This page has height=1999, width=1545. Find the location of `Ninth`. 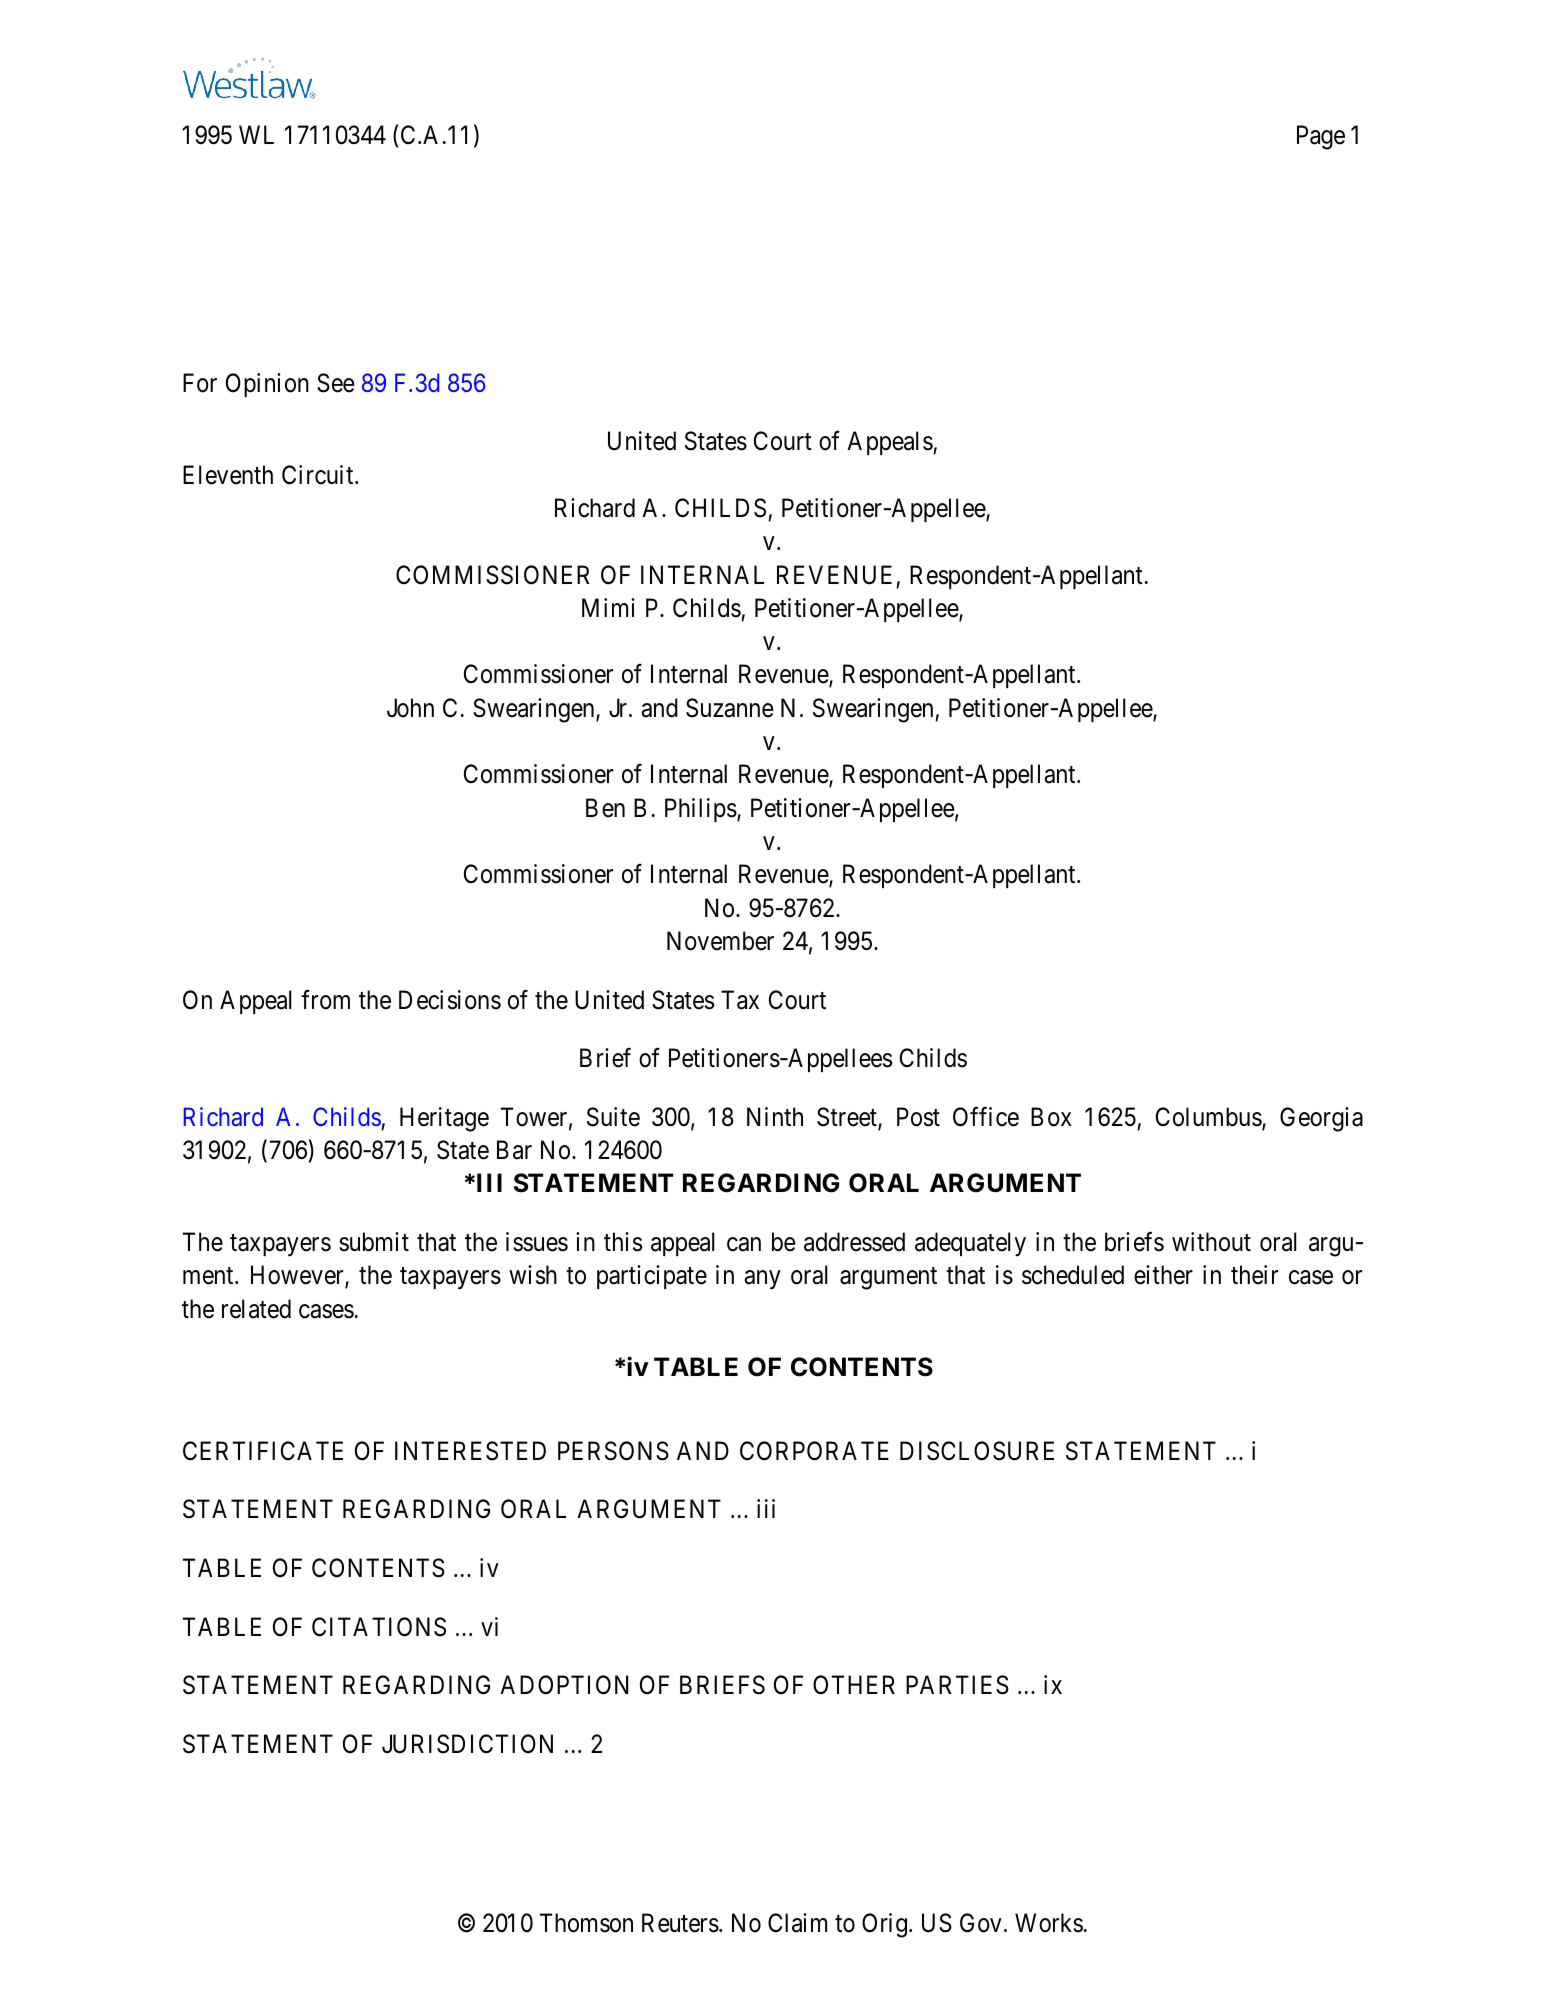

Ninth is located at coordinates (775, 1116).
